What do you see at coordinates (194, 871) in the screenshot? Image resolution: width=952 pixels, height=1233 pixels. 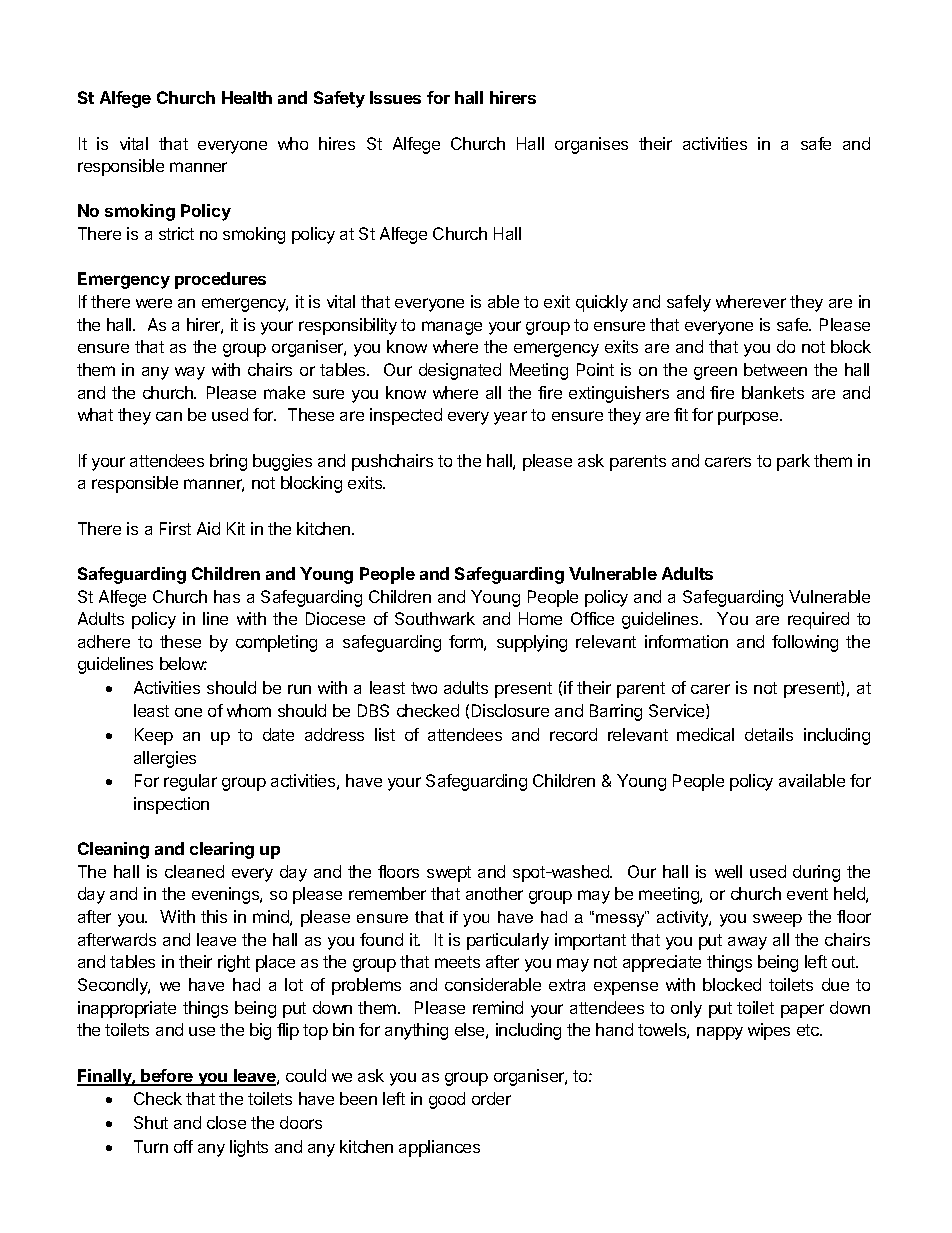 I see `cleaned` at bounding box center [194, 871].
